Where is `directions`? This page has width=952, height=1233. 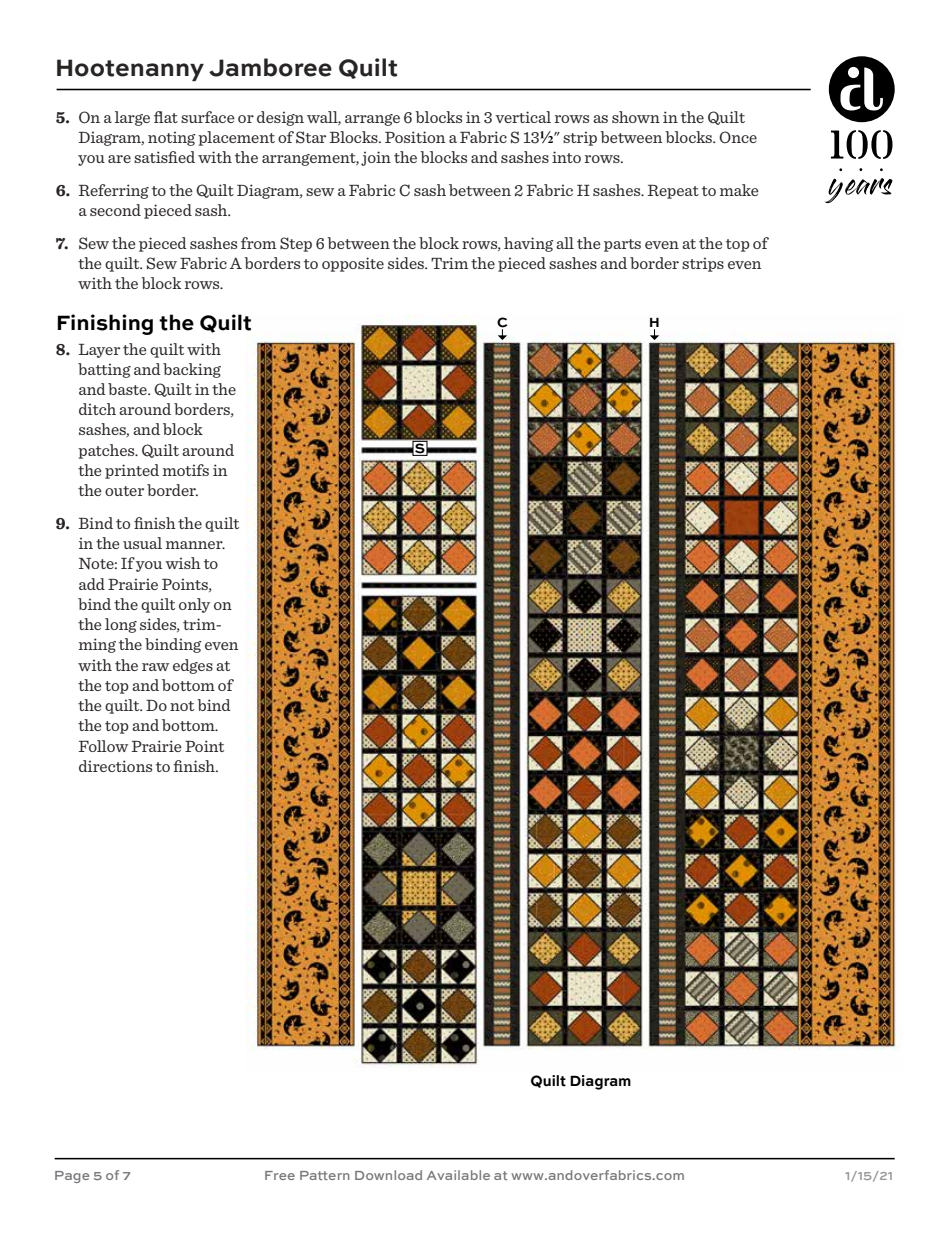 directions is located at coordinates (115, 766).
